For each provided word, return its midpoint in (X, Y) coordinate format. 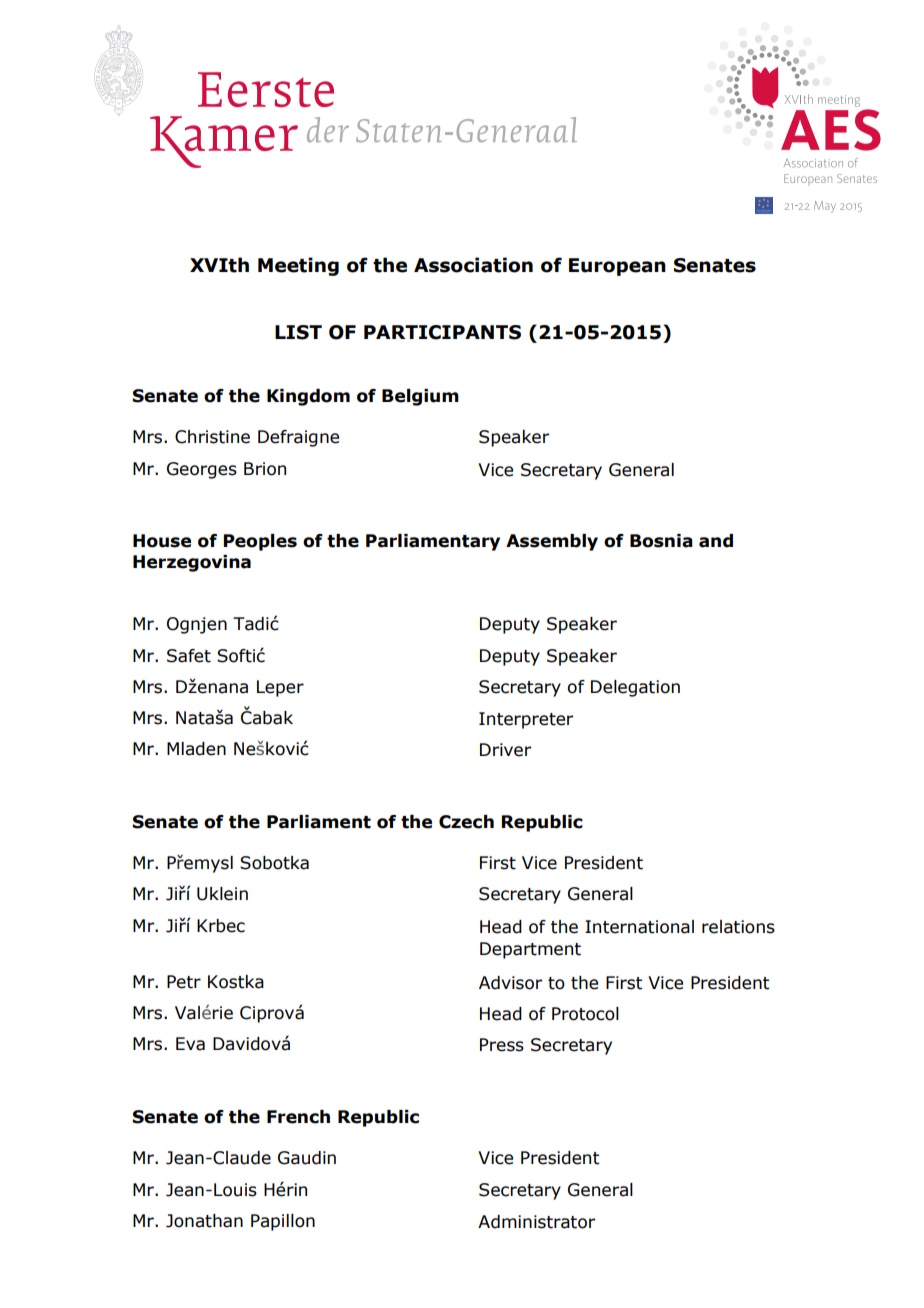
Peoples (260, 542)
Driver (505, 750)
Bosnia (661, 541)
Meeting (298, 266)
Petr (184, 982)
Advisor (510, 983)
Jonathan (204, 1221)
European (617, 267)
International (639, 927)
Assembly (552, 542)
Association (473, 265)
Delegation (635, 688)
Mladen (196, 749)
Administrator (536, 1222)
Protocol (585, 1014)
